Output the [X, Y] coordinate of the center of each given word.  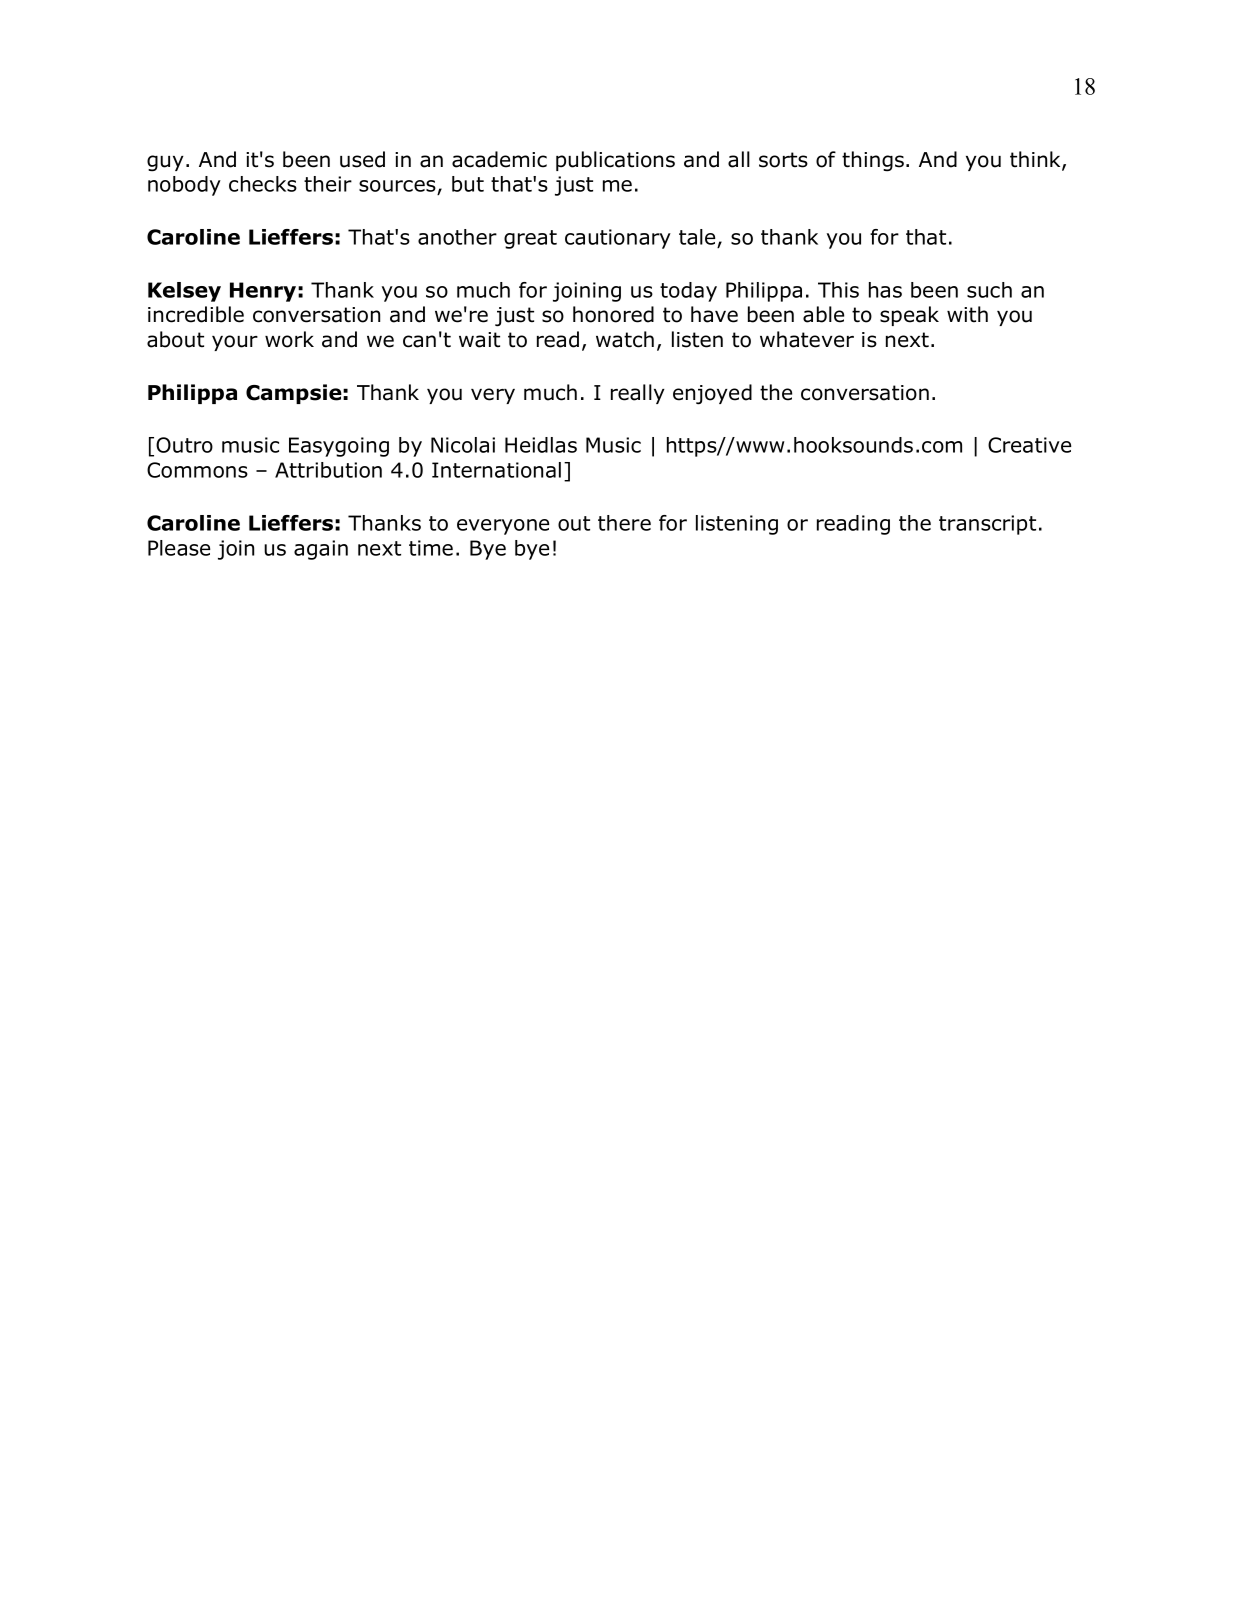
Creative [1029, 445]
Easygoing [339, 447]
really [638, 394]
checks [263, 184]
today [688, 292]
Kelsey [184, 292]
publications [615, 161]
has [885, 290]
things [873, 161]
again [321, 550]
